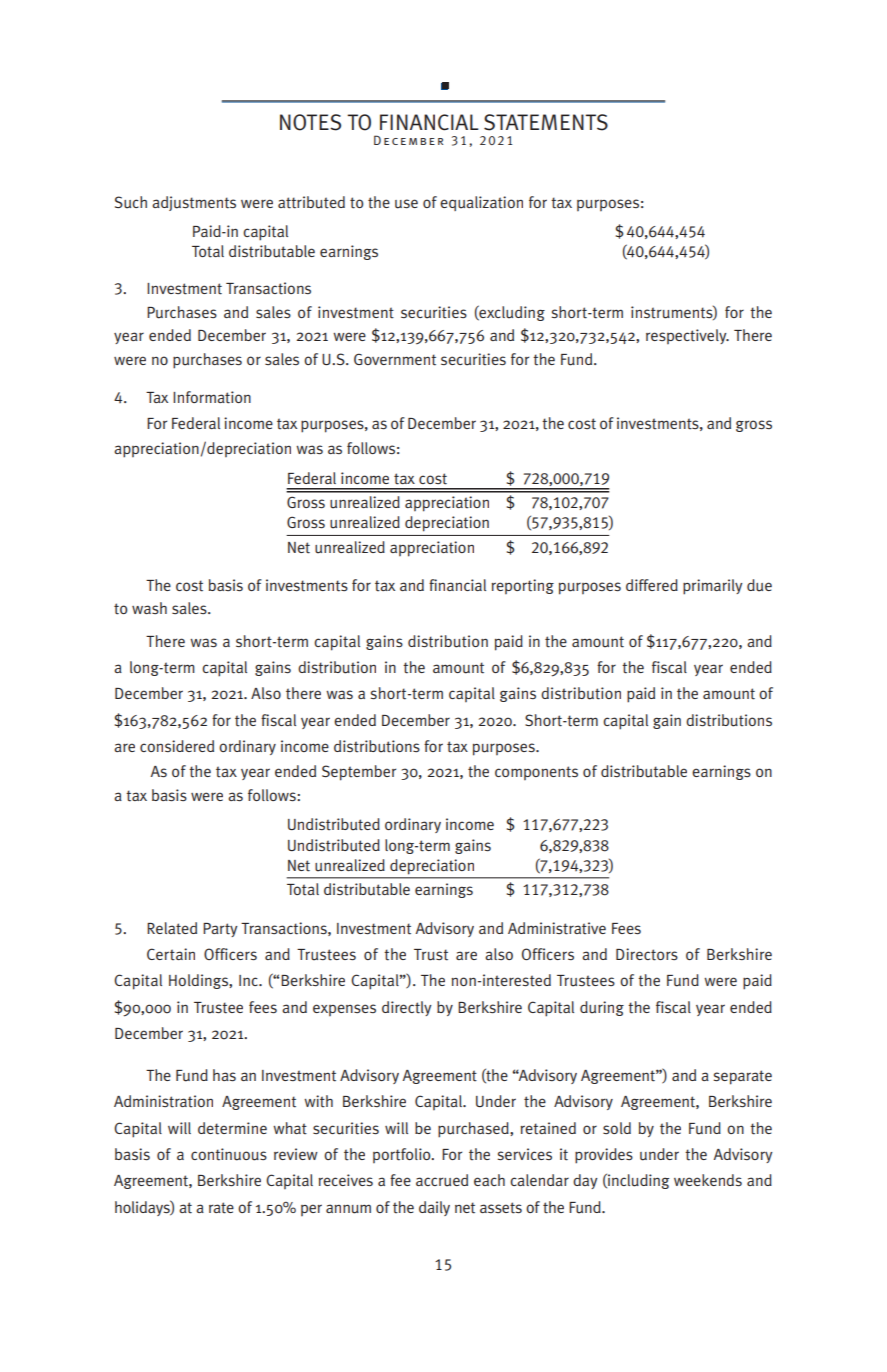 The image size is (887, 1372). Describe the element at coordinates (229, 1154) in the page. I see `continuous` at that location.
